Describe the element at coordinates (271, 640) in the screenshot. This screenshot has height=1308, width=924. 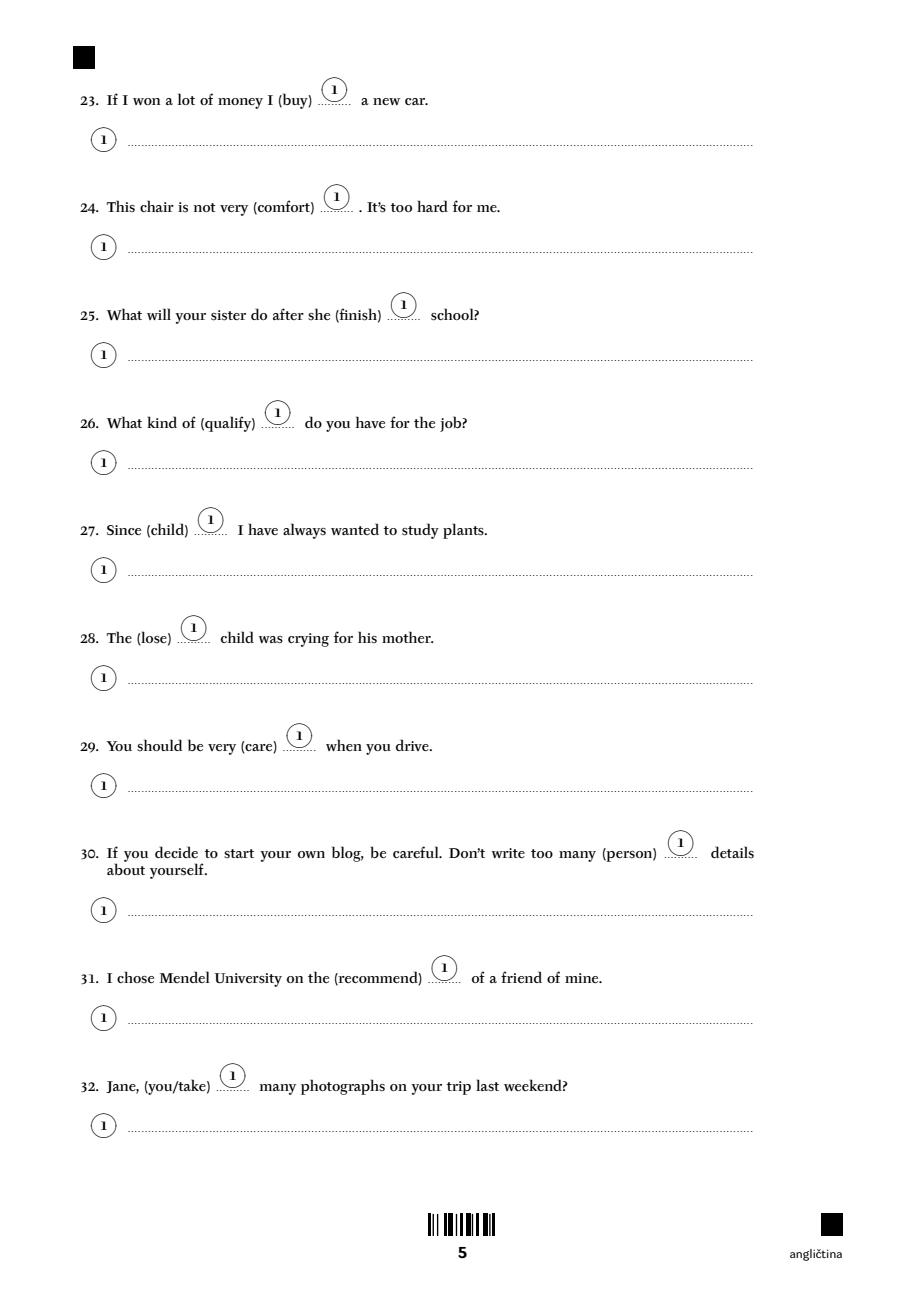
I see `was` at that location.
